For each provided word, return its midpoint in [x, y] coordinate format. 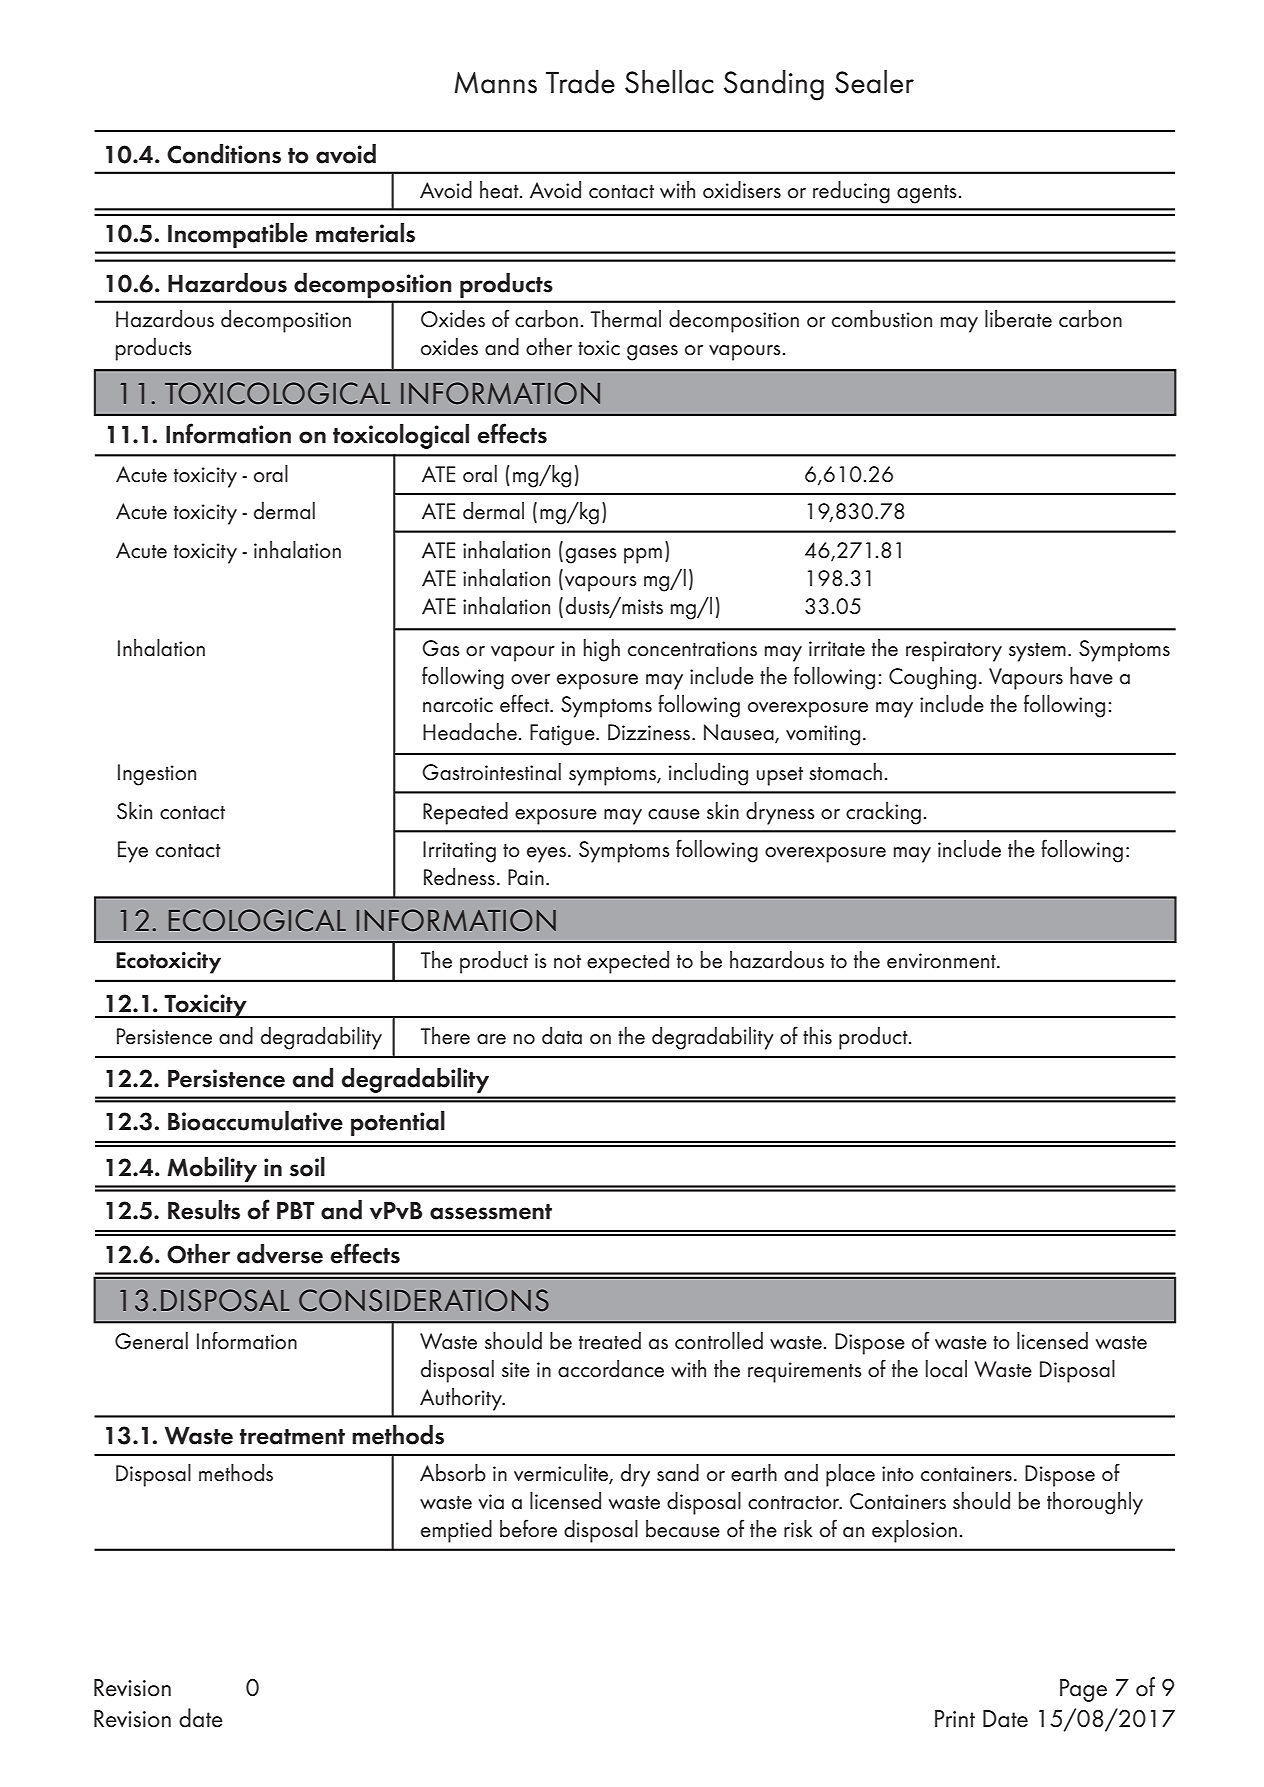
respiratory [954, 651]
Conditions [224, 154]
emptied [456, 1531]
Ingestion [157, 775]
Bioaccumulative [255, 1121]
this [817, 1036]
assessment [491, 1212]
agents [927, 194]
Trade [580, 82]
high [602, 650]
